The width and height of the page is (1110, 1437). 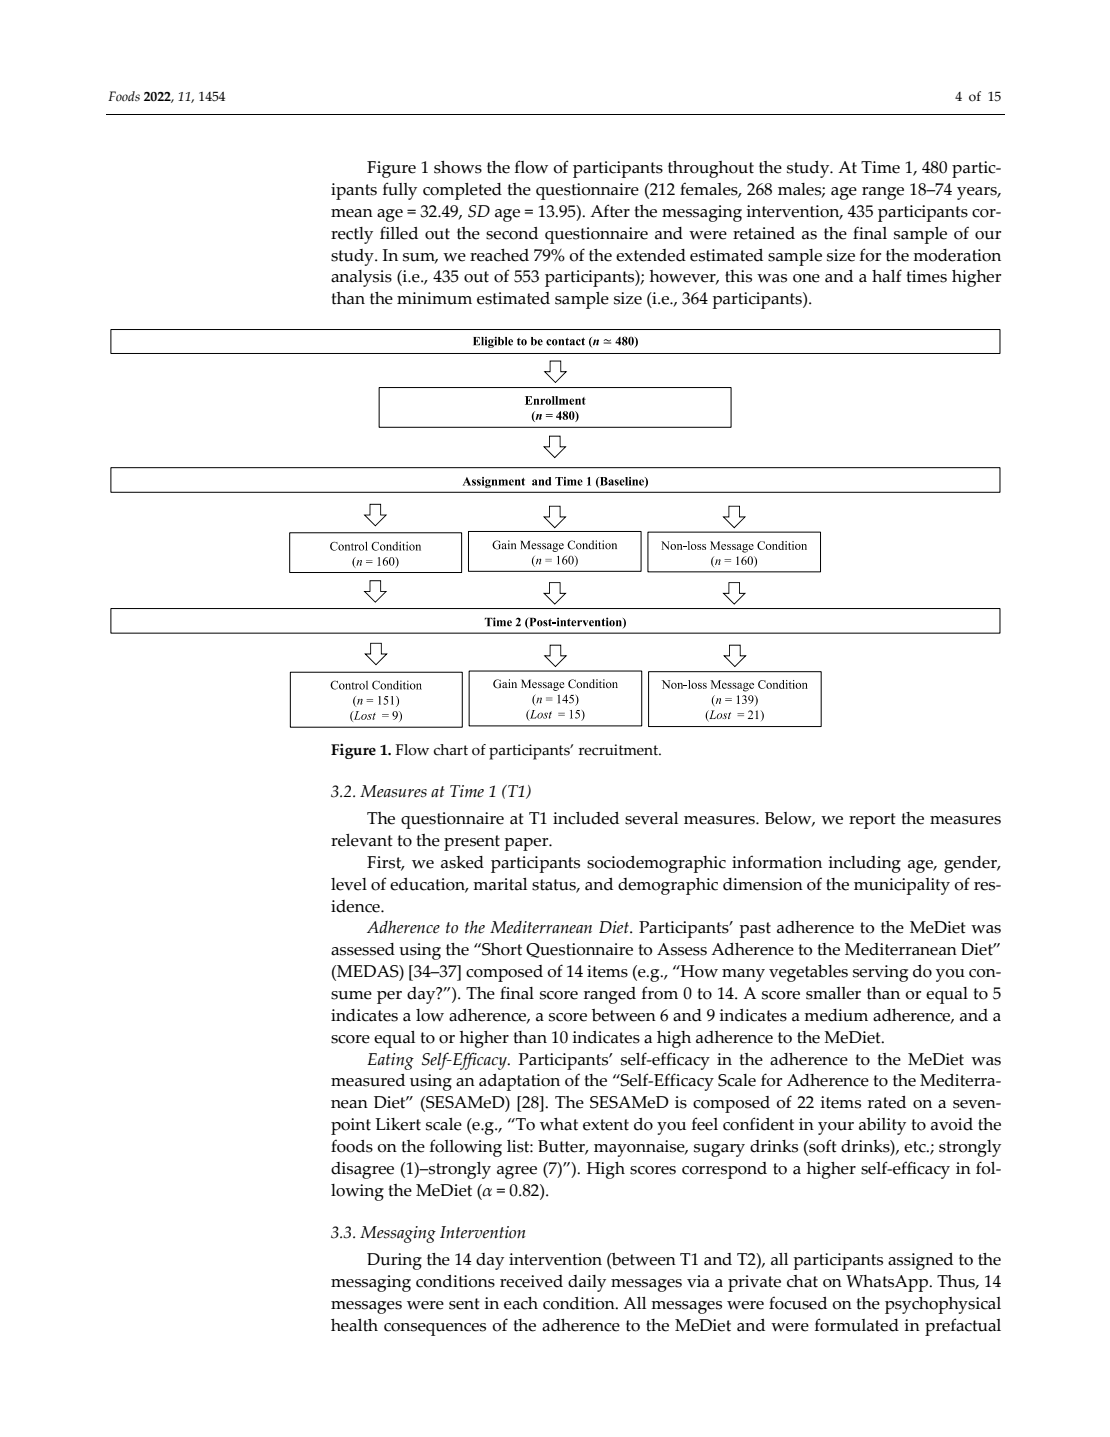 I want to click on formulated, so click(x=857, y=1325).
